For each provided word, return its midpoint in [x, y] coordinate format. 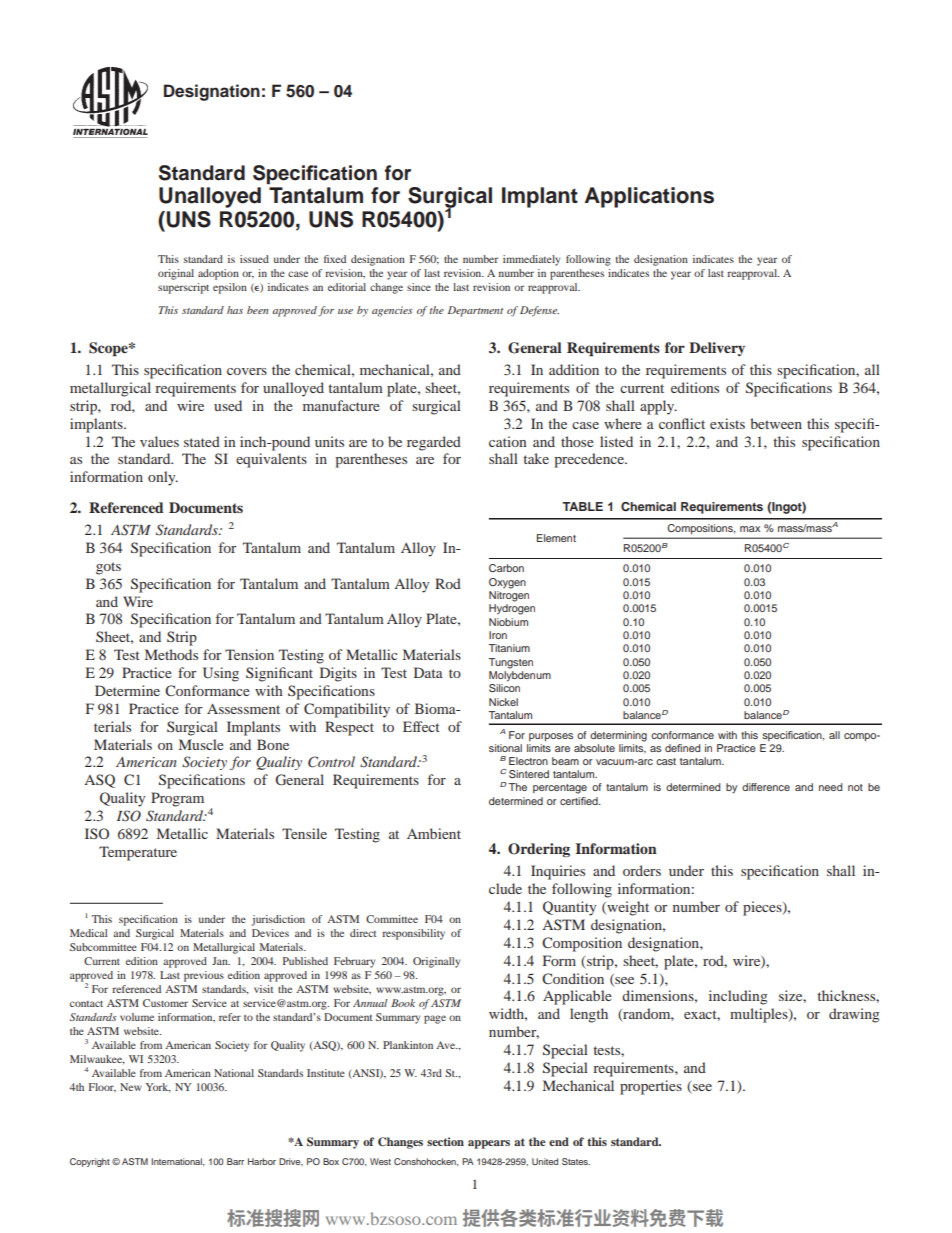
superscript [183, 288]
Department [475, 311]
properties [651, 1087]
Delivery [717, 349]
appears [489, 1144]
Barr [235, 1161]
